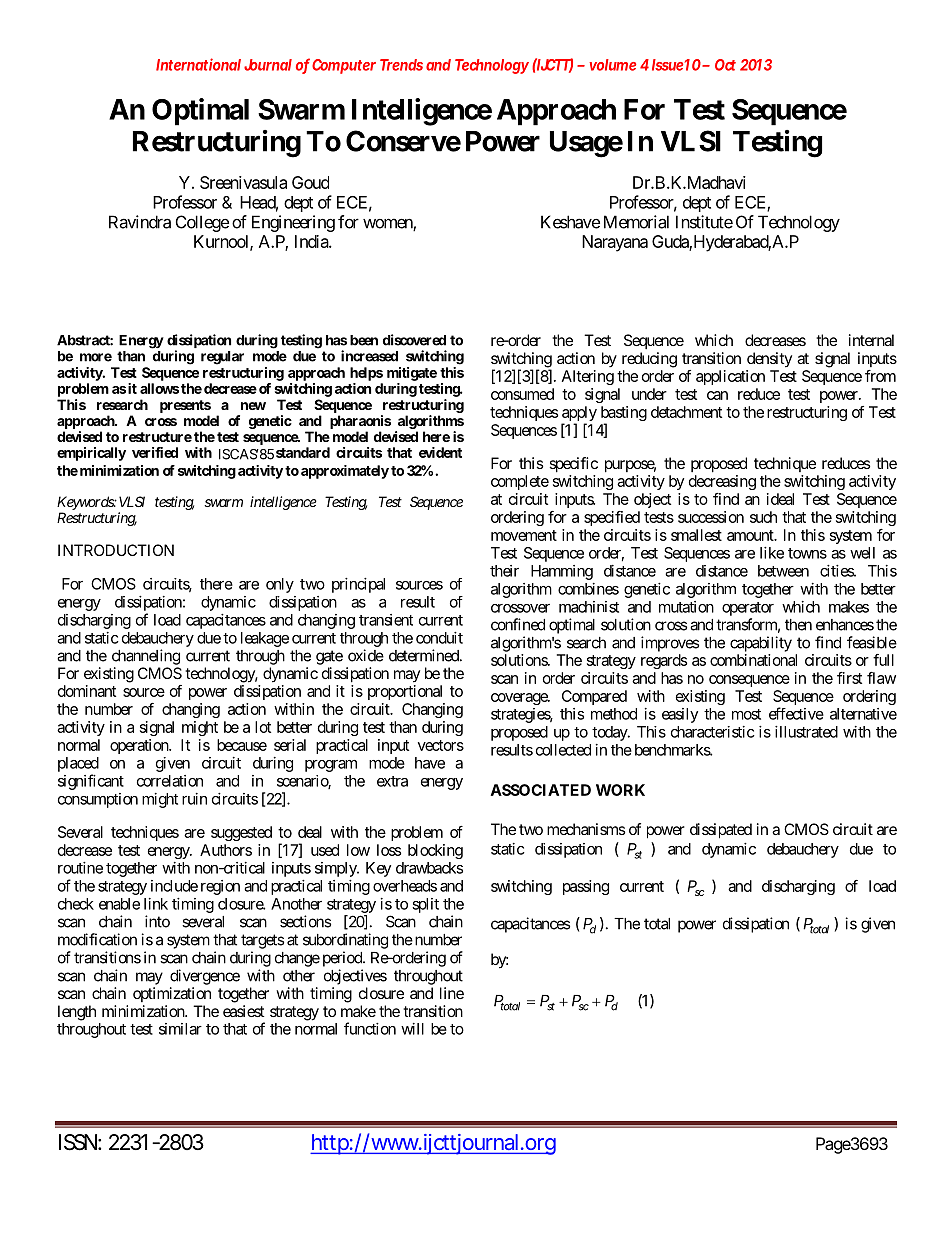  I want to click on line, so click(452, 993).
